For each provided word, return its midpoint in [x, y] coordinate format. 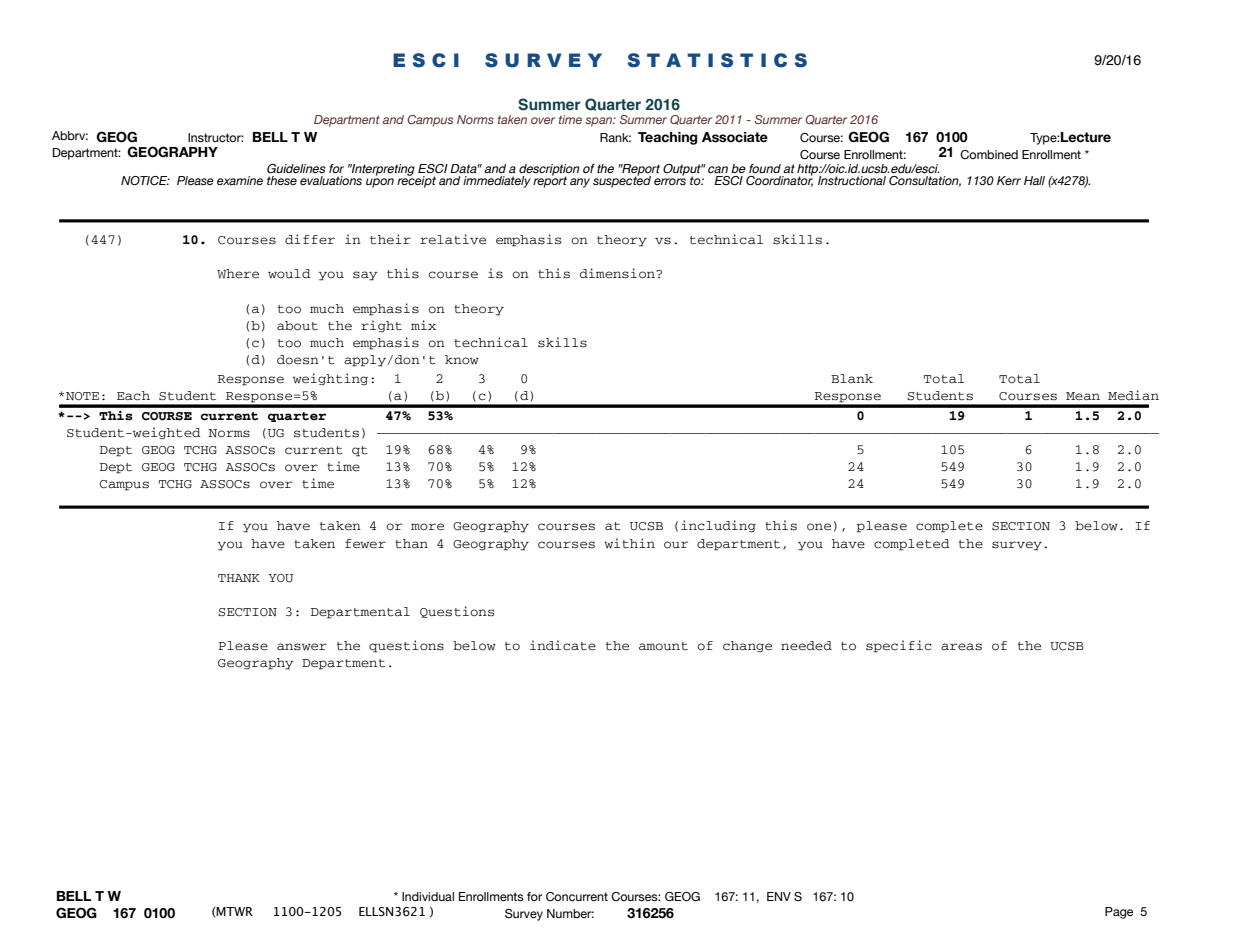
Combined [989, 154]
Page [1119, 913]
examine [240, 180]
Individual [428, 896]
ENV [779, 896]
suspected [622, 181]
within [629, 543]
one [819, 527]
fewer [365, 544]
